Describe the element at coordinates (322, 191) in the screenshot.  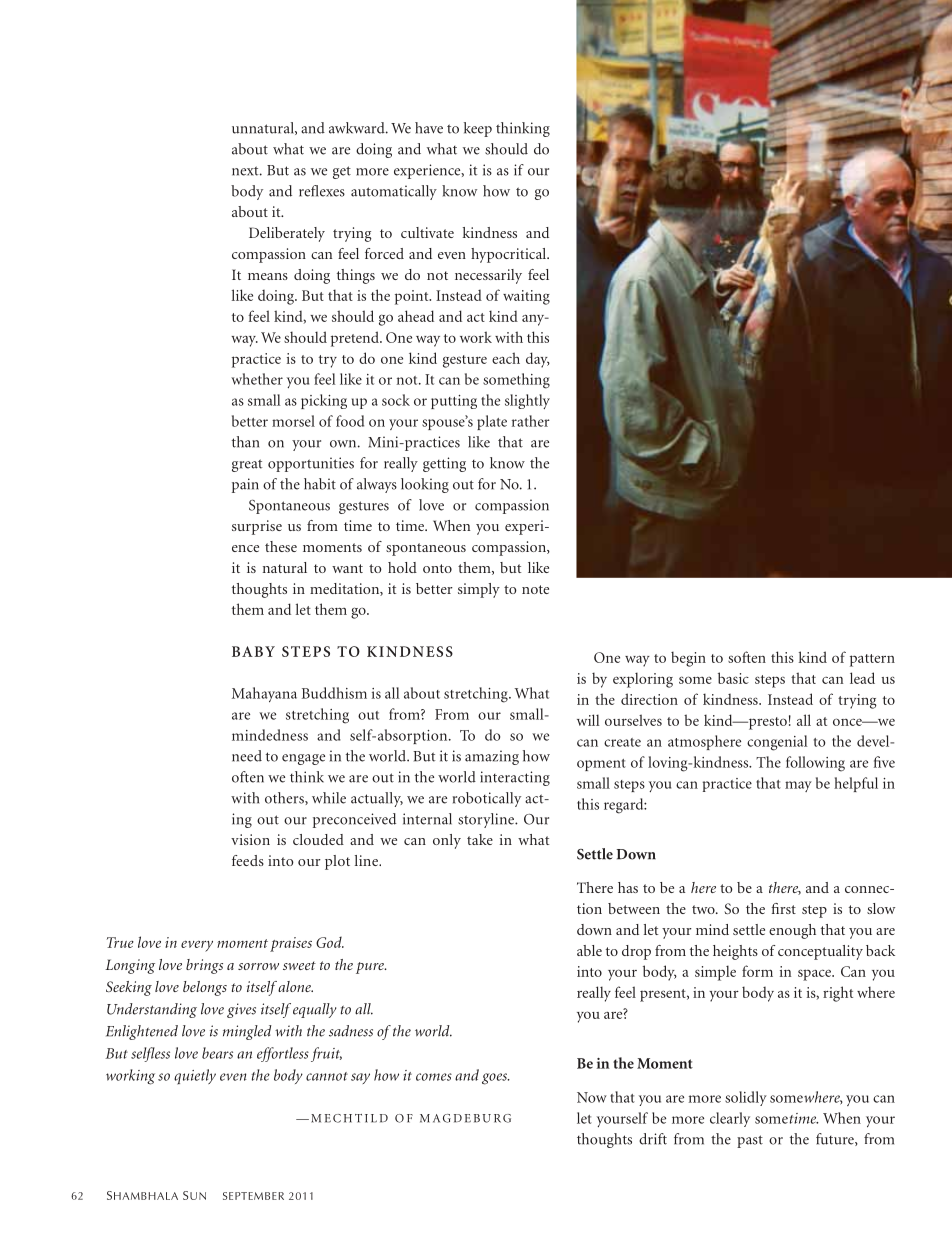
I see `reflexes` at that location.
